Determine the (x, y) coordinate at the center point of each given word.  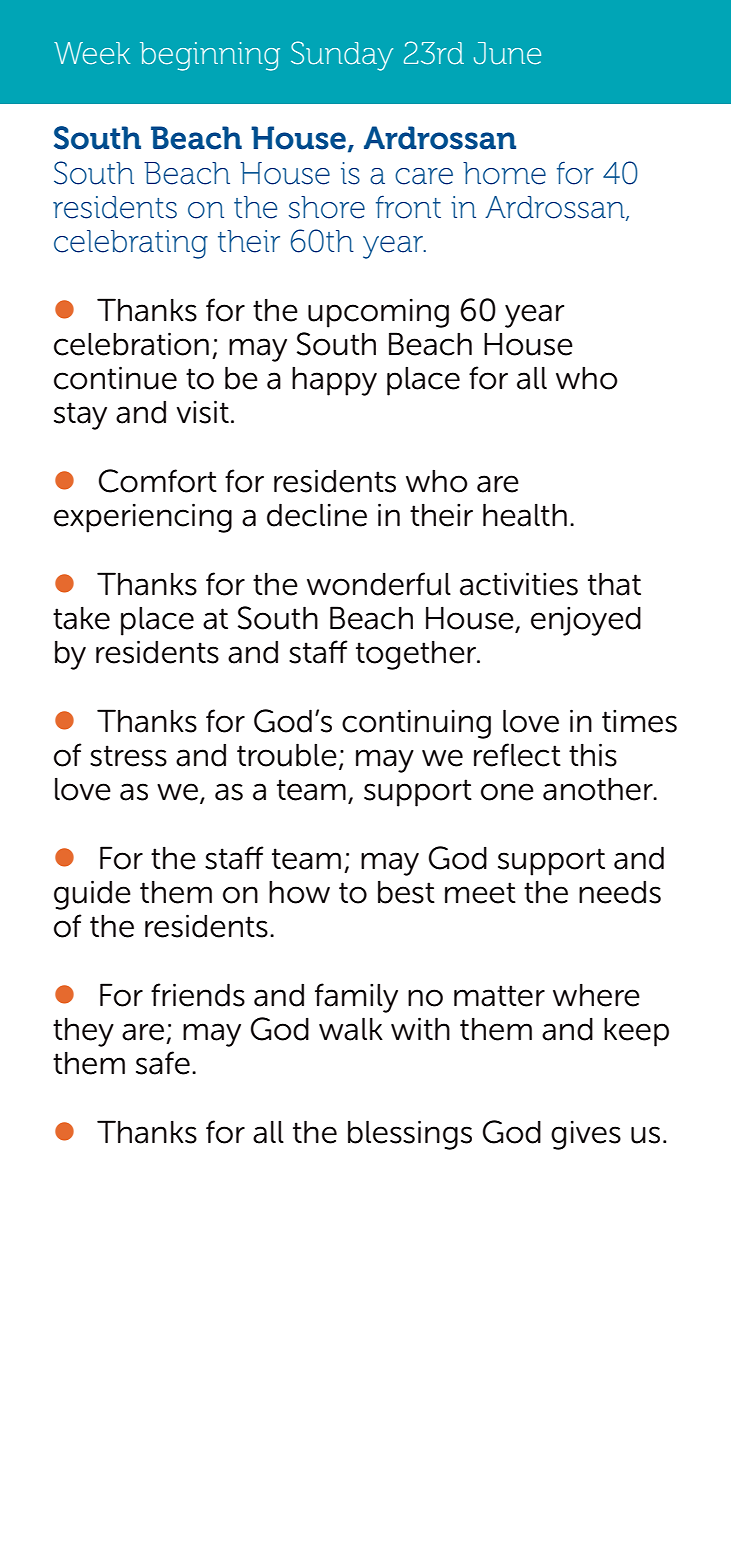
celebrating (131, 244)
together (417, 655)
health (525, 515)
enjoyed (586, 621)
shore (327, 207)
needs (620, 892)
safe (163, 1063)
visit (203, 412)
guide (92, 895)
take (81, 618)
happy (334, 381)
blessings (410, 1135)
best (406, 892)
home (504, 173)
